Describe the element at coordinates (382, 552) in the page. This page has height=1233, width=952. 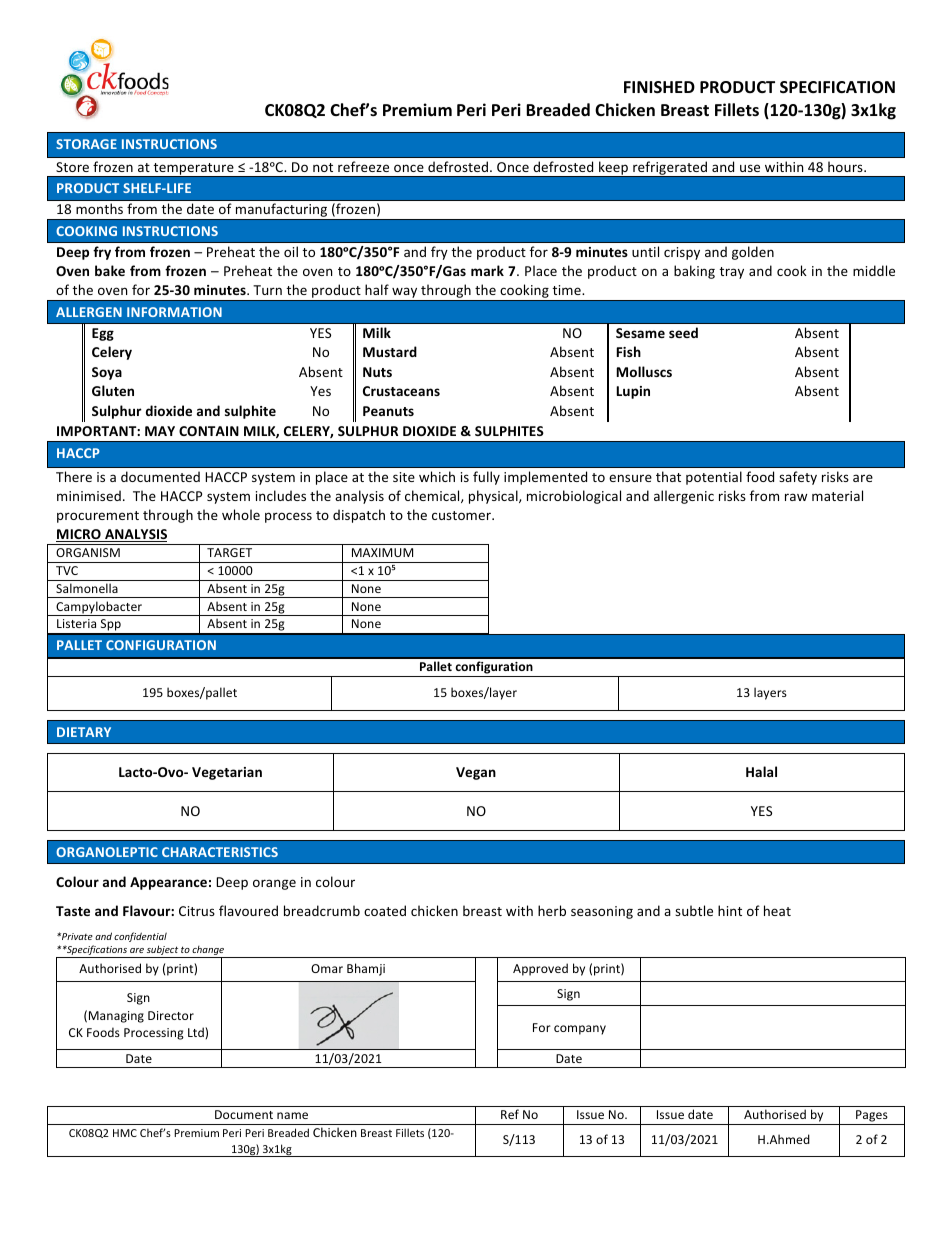
I see `MAXIMUM` at that location.
